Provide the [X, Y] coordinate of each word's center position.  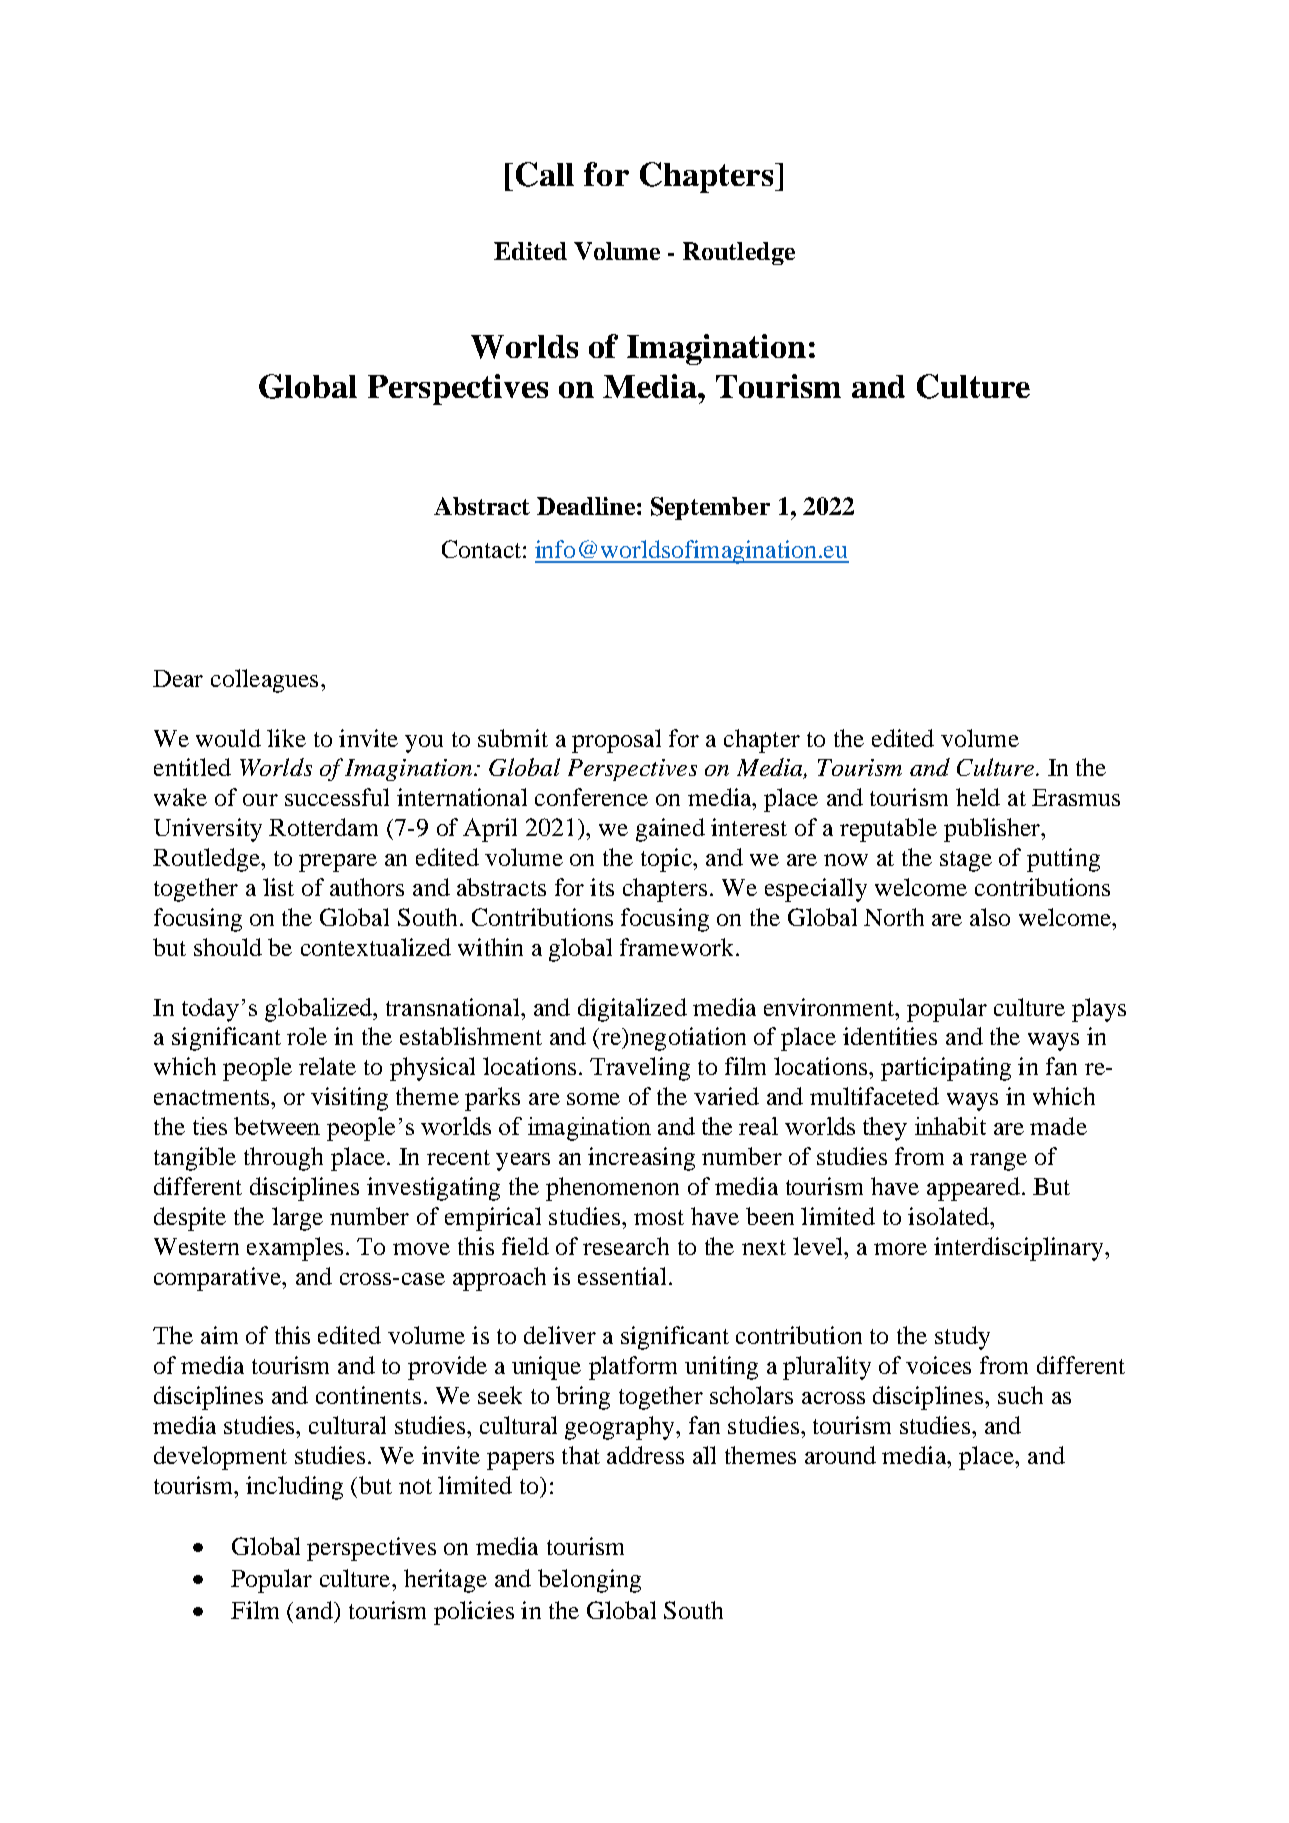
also [990, 917]
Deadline [586, 506]
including [294, 1488]
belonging [589, 1581]
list [278, 887]
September [710, 508]
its [602, 887]
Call [545, 174]
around [840, 1455]
